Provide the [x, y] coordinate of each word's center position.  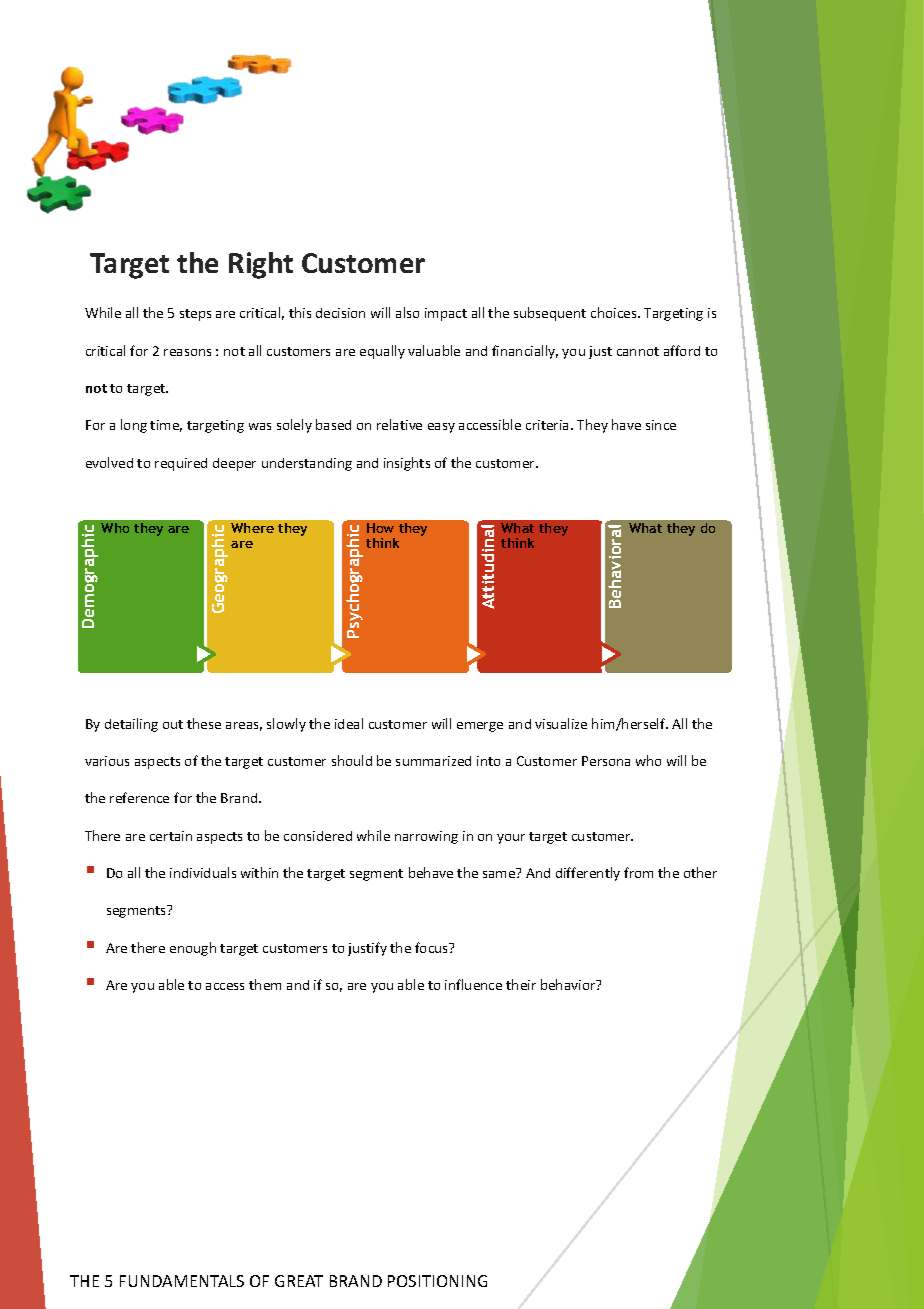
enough [193, 949]
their [521, 984]
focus [433, 947]
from [638, 872]
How [380, 528]
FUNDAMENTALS [182, 1281]
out [173, 724]
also [407, 312]
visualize [561, 723]
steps [195, 315]
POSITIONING [437, 1281]
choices [615, 312]
